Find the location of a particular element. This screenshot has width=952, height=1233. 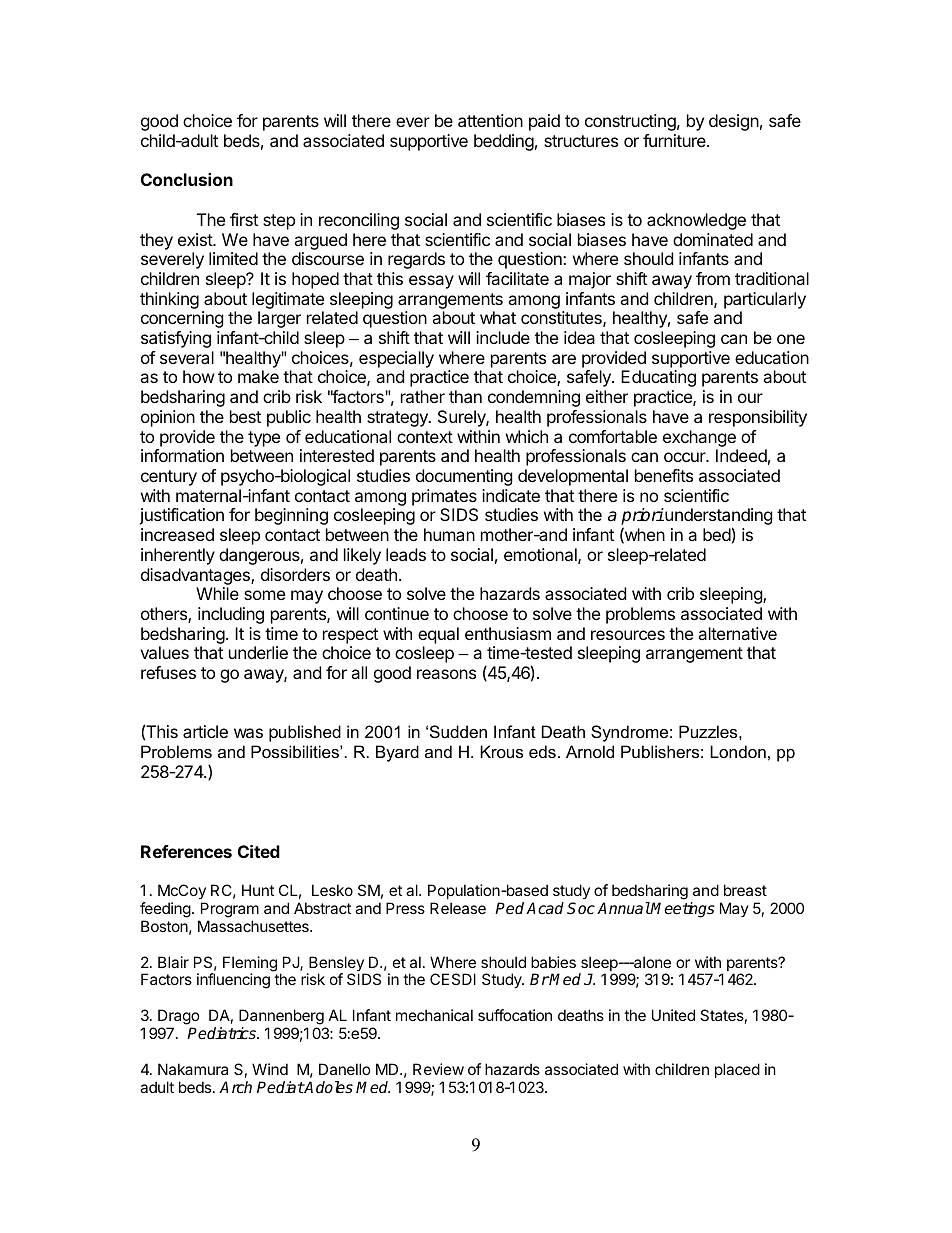

Conclusion is located at coordinates (187, 179).
